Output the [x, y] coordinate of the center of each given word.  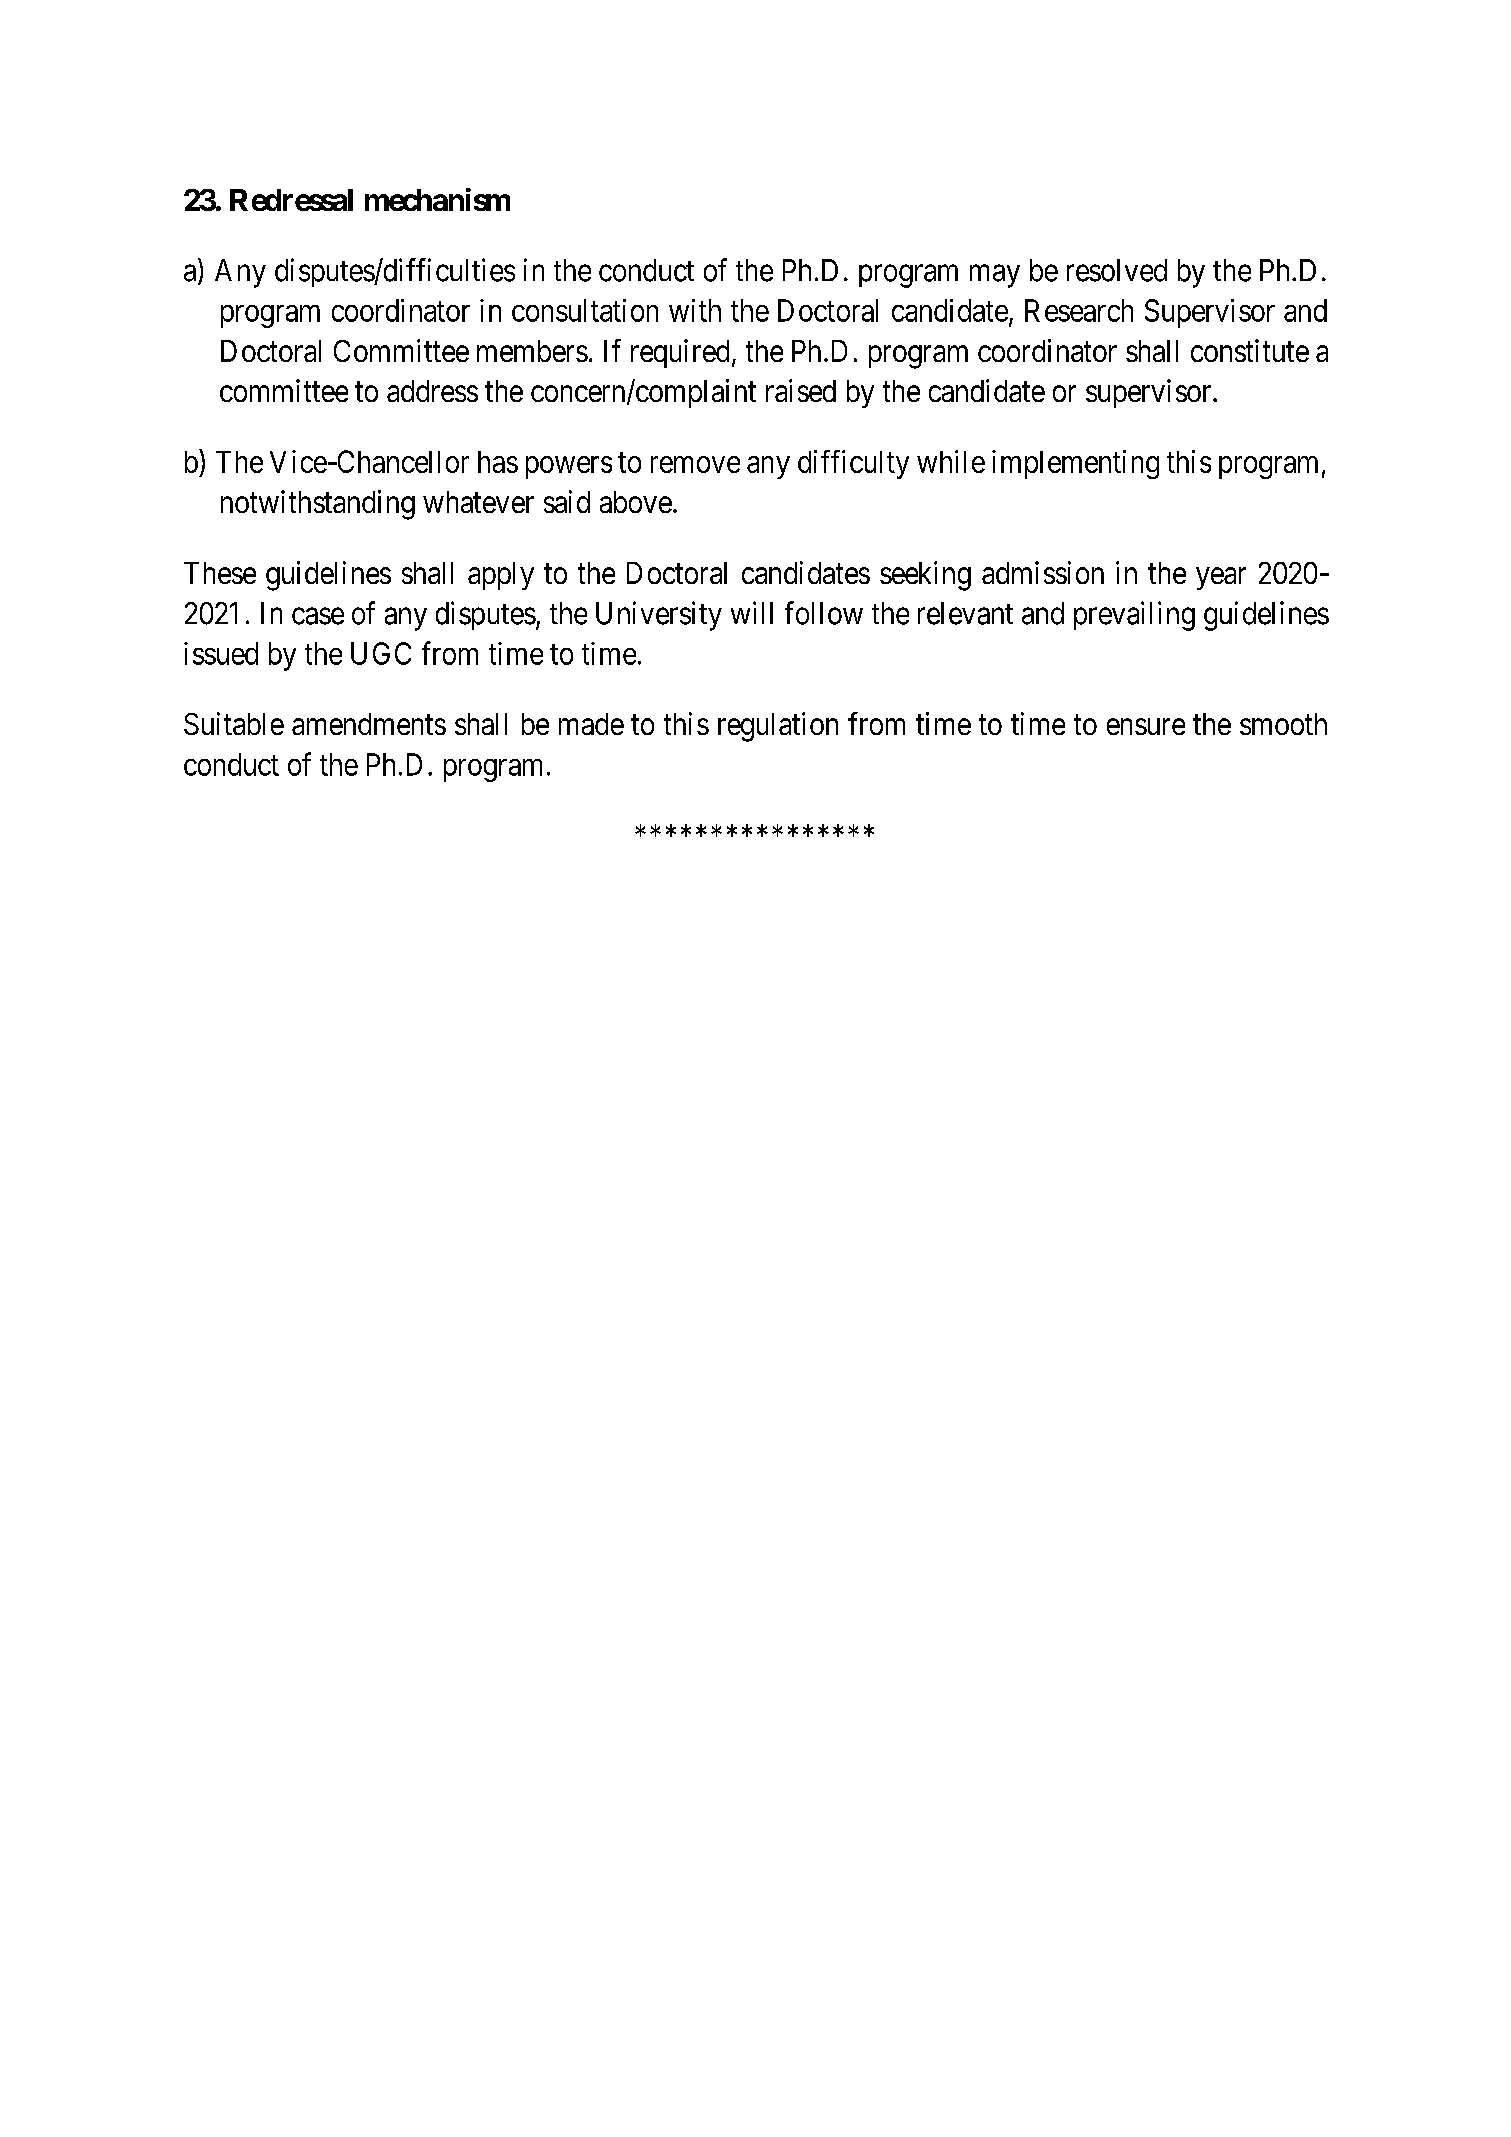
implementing [1075, 464]
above [636, 502]
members [532, 351]
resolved [1117, 270]
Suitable [234, 723]
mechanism [437, 199]
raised [801, 390]
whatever [478, 502]
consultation [585, 310]
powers [569, 467]
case [318, 616]
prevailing [1134, 616]
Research [1079, 310]
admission [1043, 572]
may [995, 276]
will [752, 612]
